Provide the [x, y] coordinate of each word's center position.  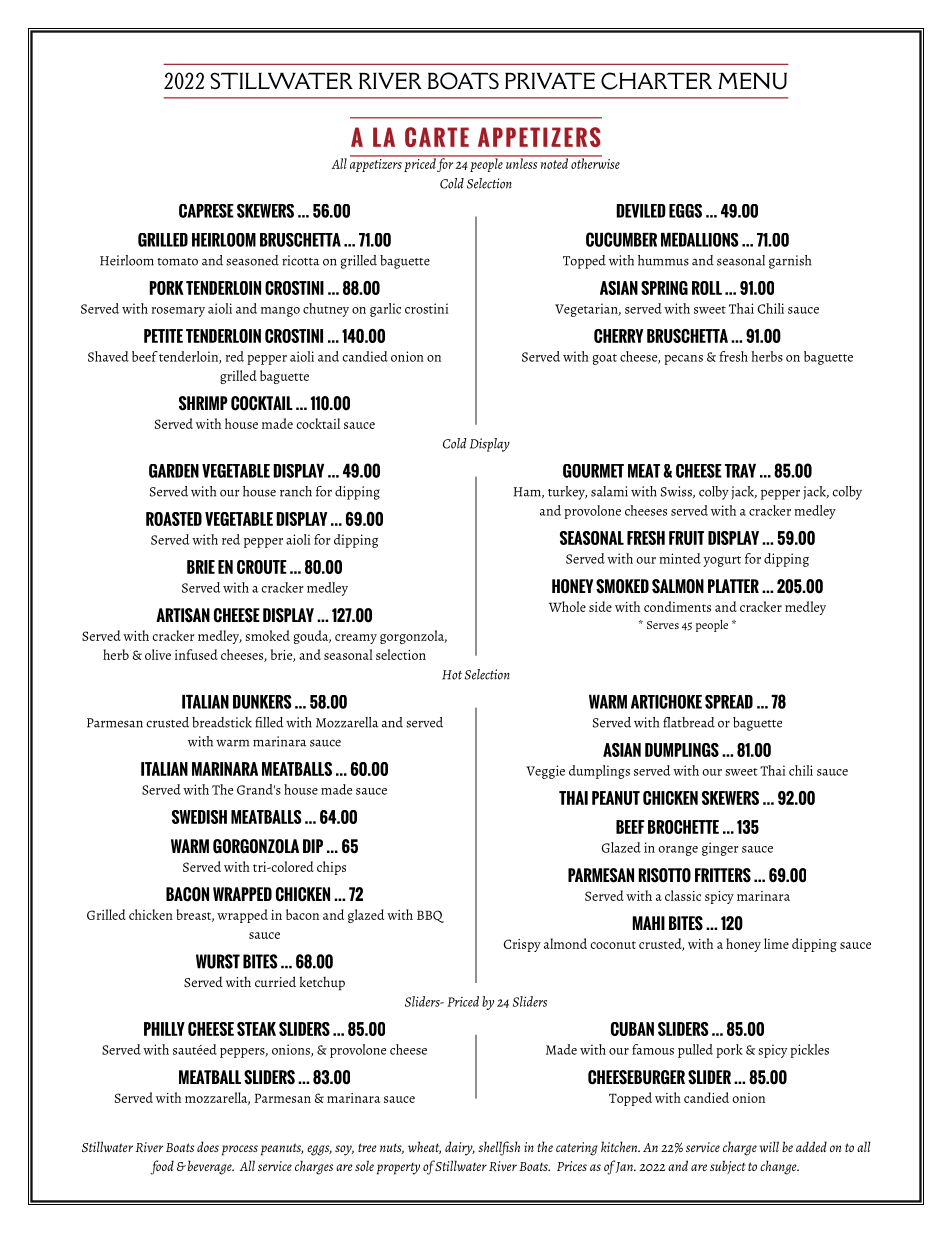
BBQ [430, 916]
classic [683, 895]
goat [605, 359]
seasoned [252, 260]
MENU [752, 81]
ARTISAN [183, 615]
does [208, 1146]
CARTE [437, 137]
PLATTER [733, 586]
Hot [452, 675]
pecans [683, 360]
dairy [460, 1148]
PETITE [163, 336]
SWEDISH [199, 817]
